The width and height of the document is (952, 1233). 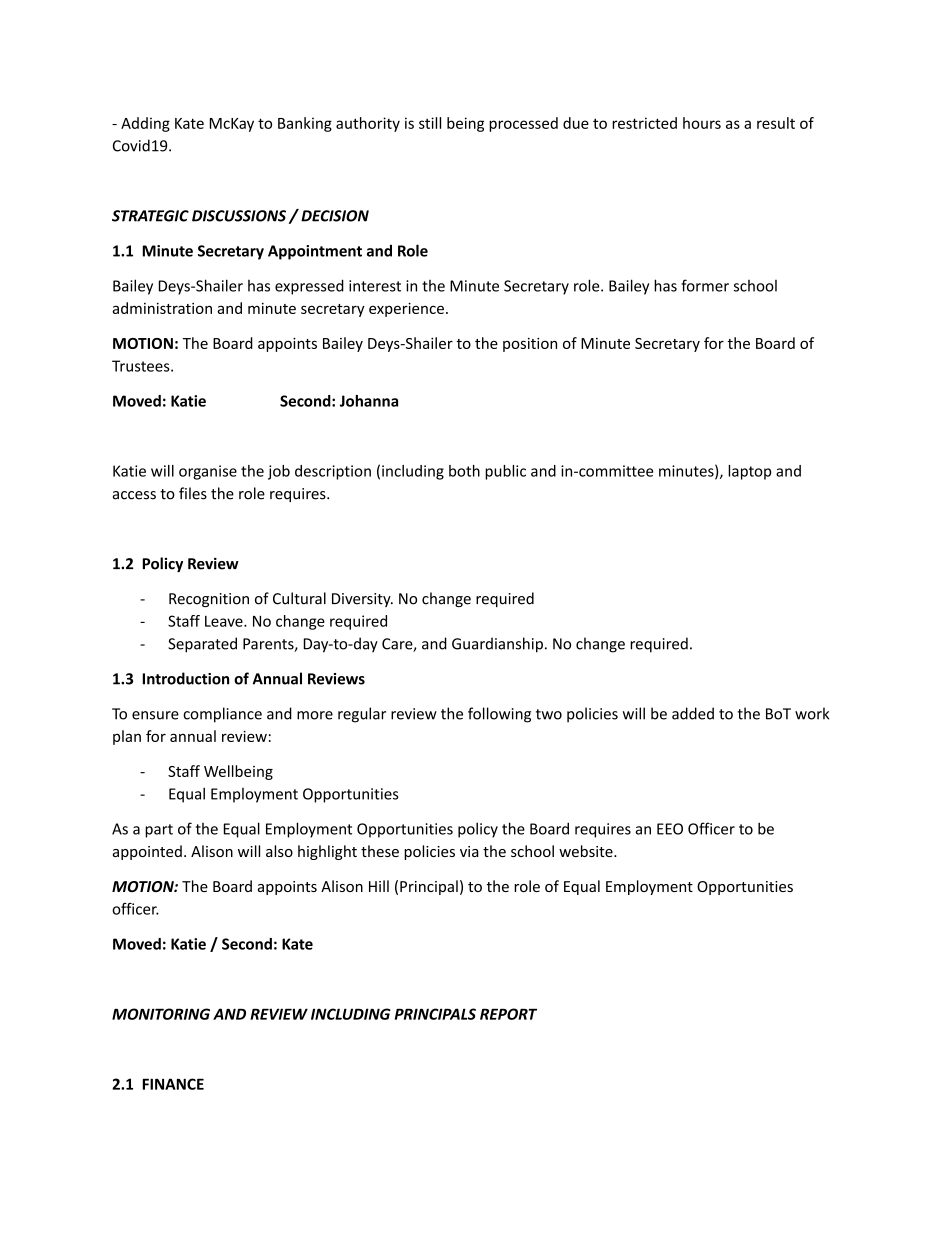 What do you see at coordinates (379, 886) in the document?
I see `Hill` at bounding box center [379, 886].
